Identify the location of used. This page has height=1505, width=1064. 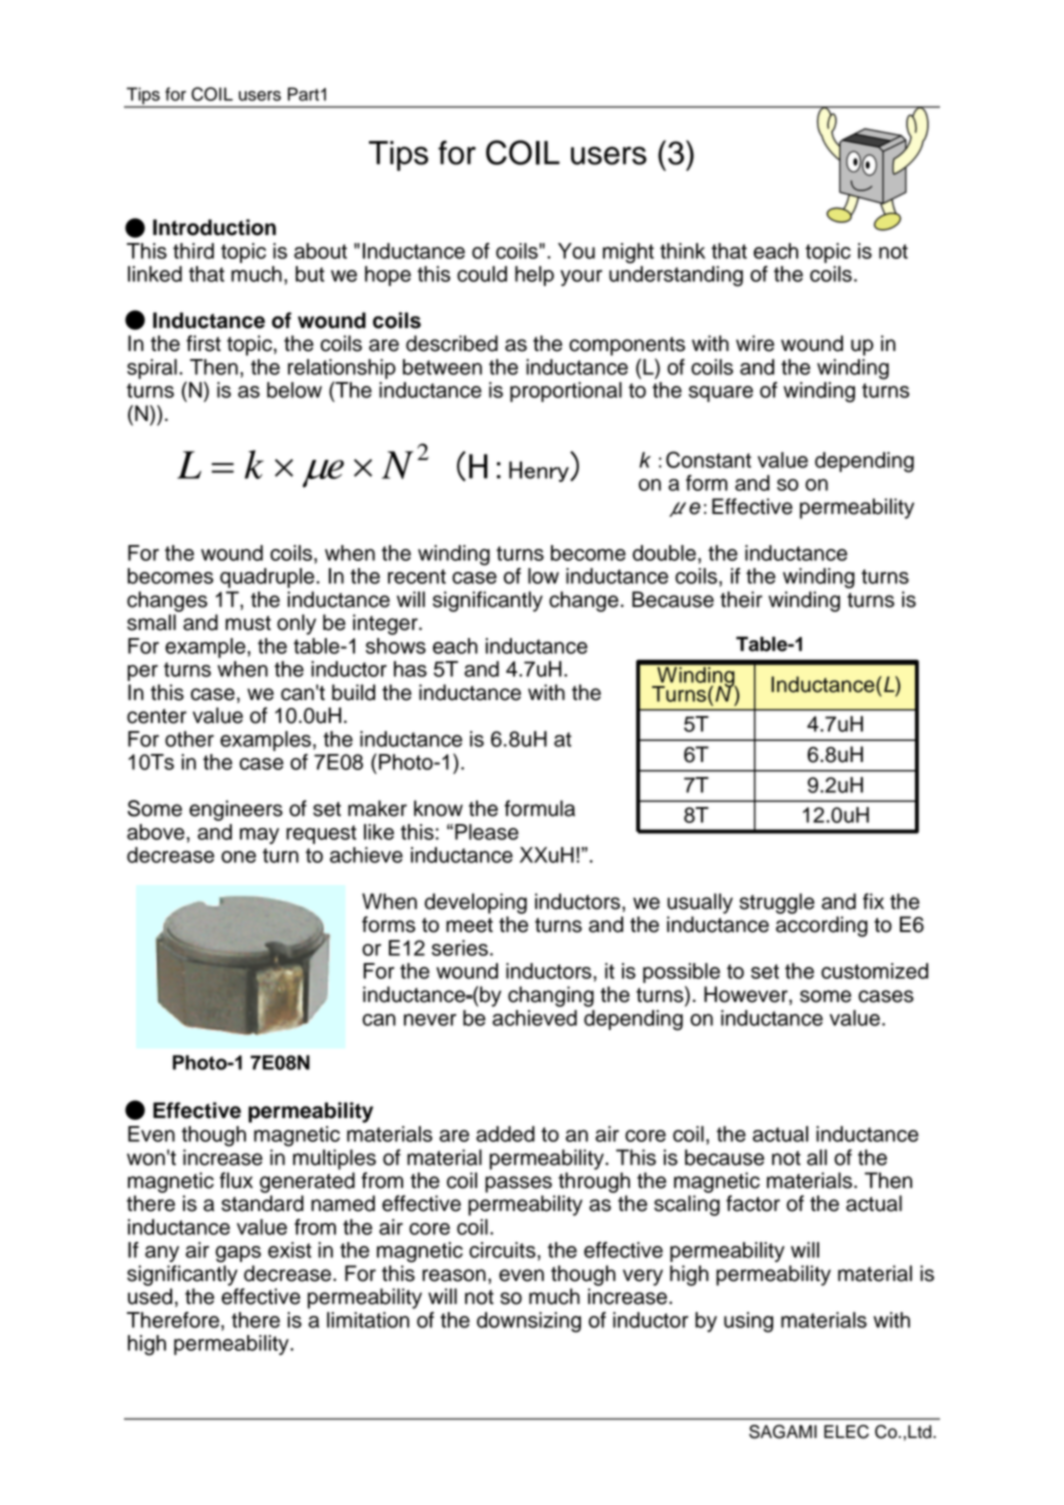
(150, 1296).
